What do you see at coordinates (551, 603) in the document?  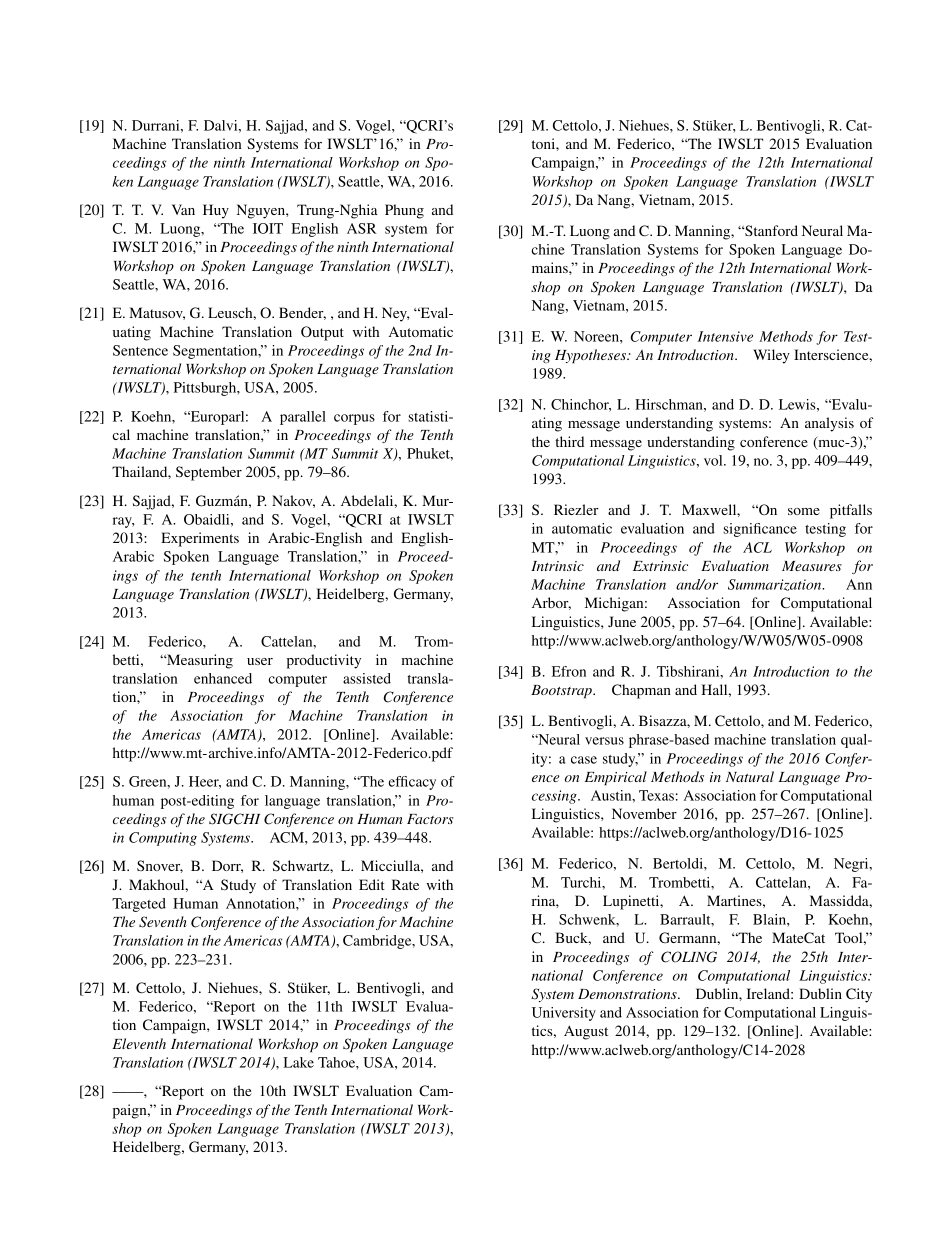 I see `Arbor` at bounding box center [551, 603].
